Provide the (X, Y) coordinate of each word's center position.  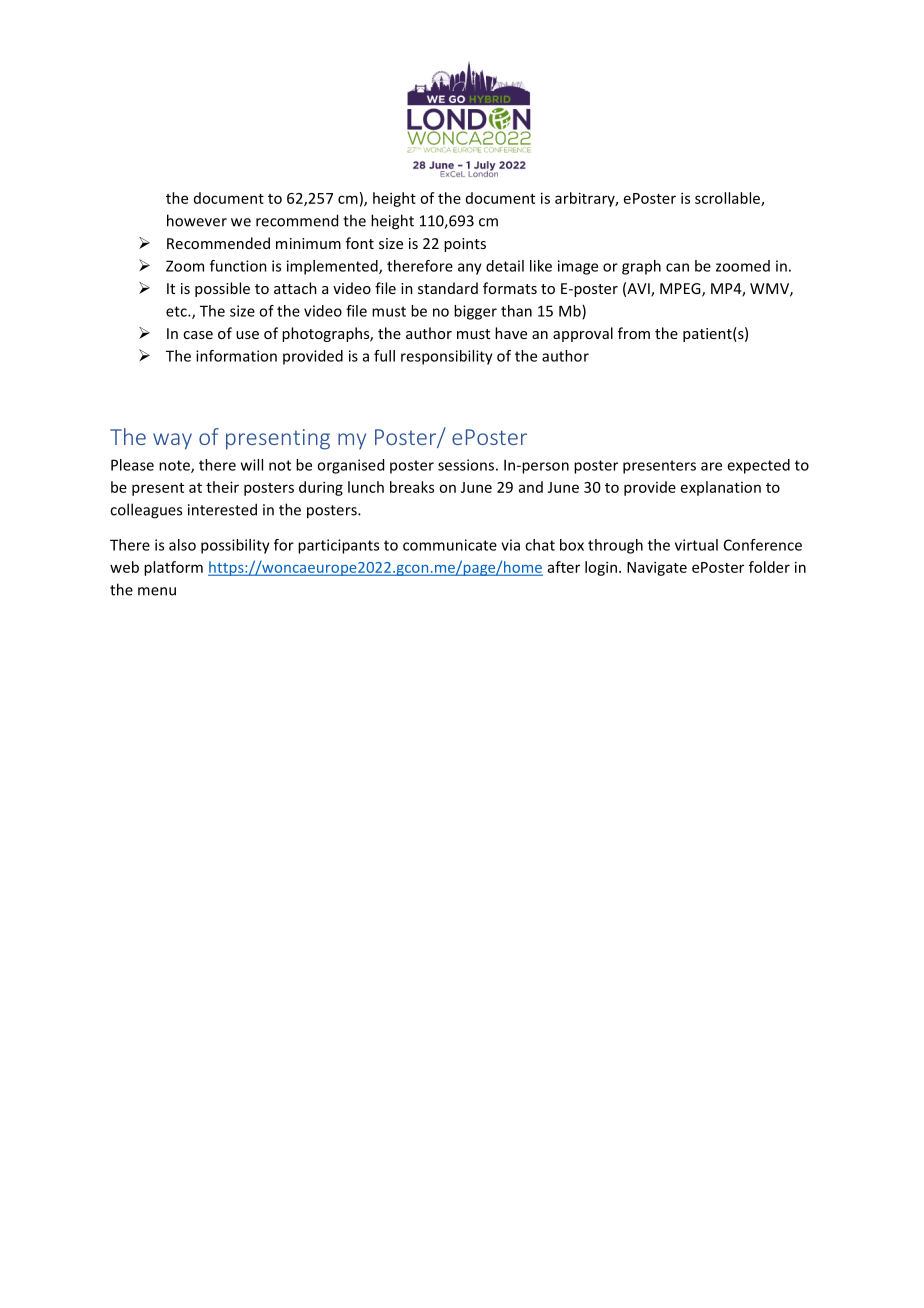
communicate (450, 545)
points (465, 245)
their (222, 487)
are (711, 466)
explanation (721, 488)
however (197, 220)
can (677, 267)
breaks (412, 487)
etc (177, 311)
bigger (475, 312)
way (172, 441)
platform (173, 568)
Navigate (657, 568)
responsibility (447, 357)
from (634, 333)
